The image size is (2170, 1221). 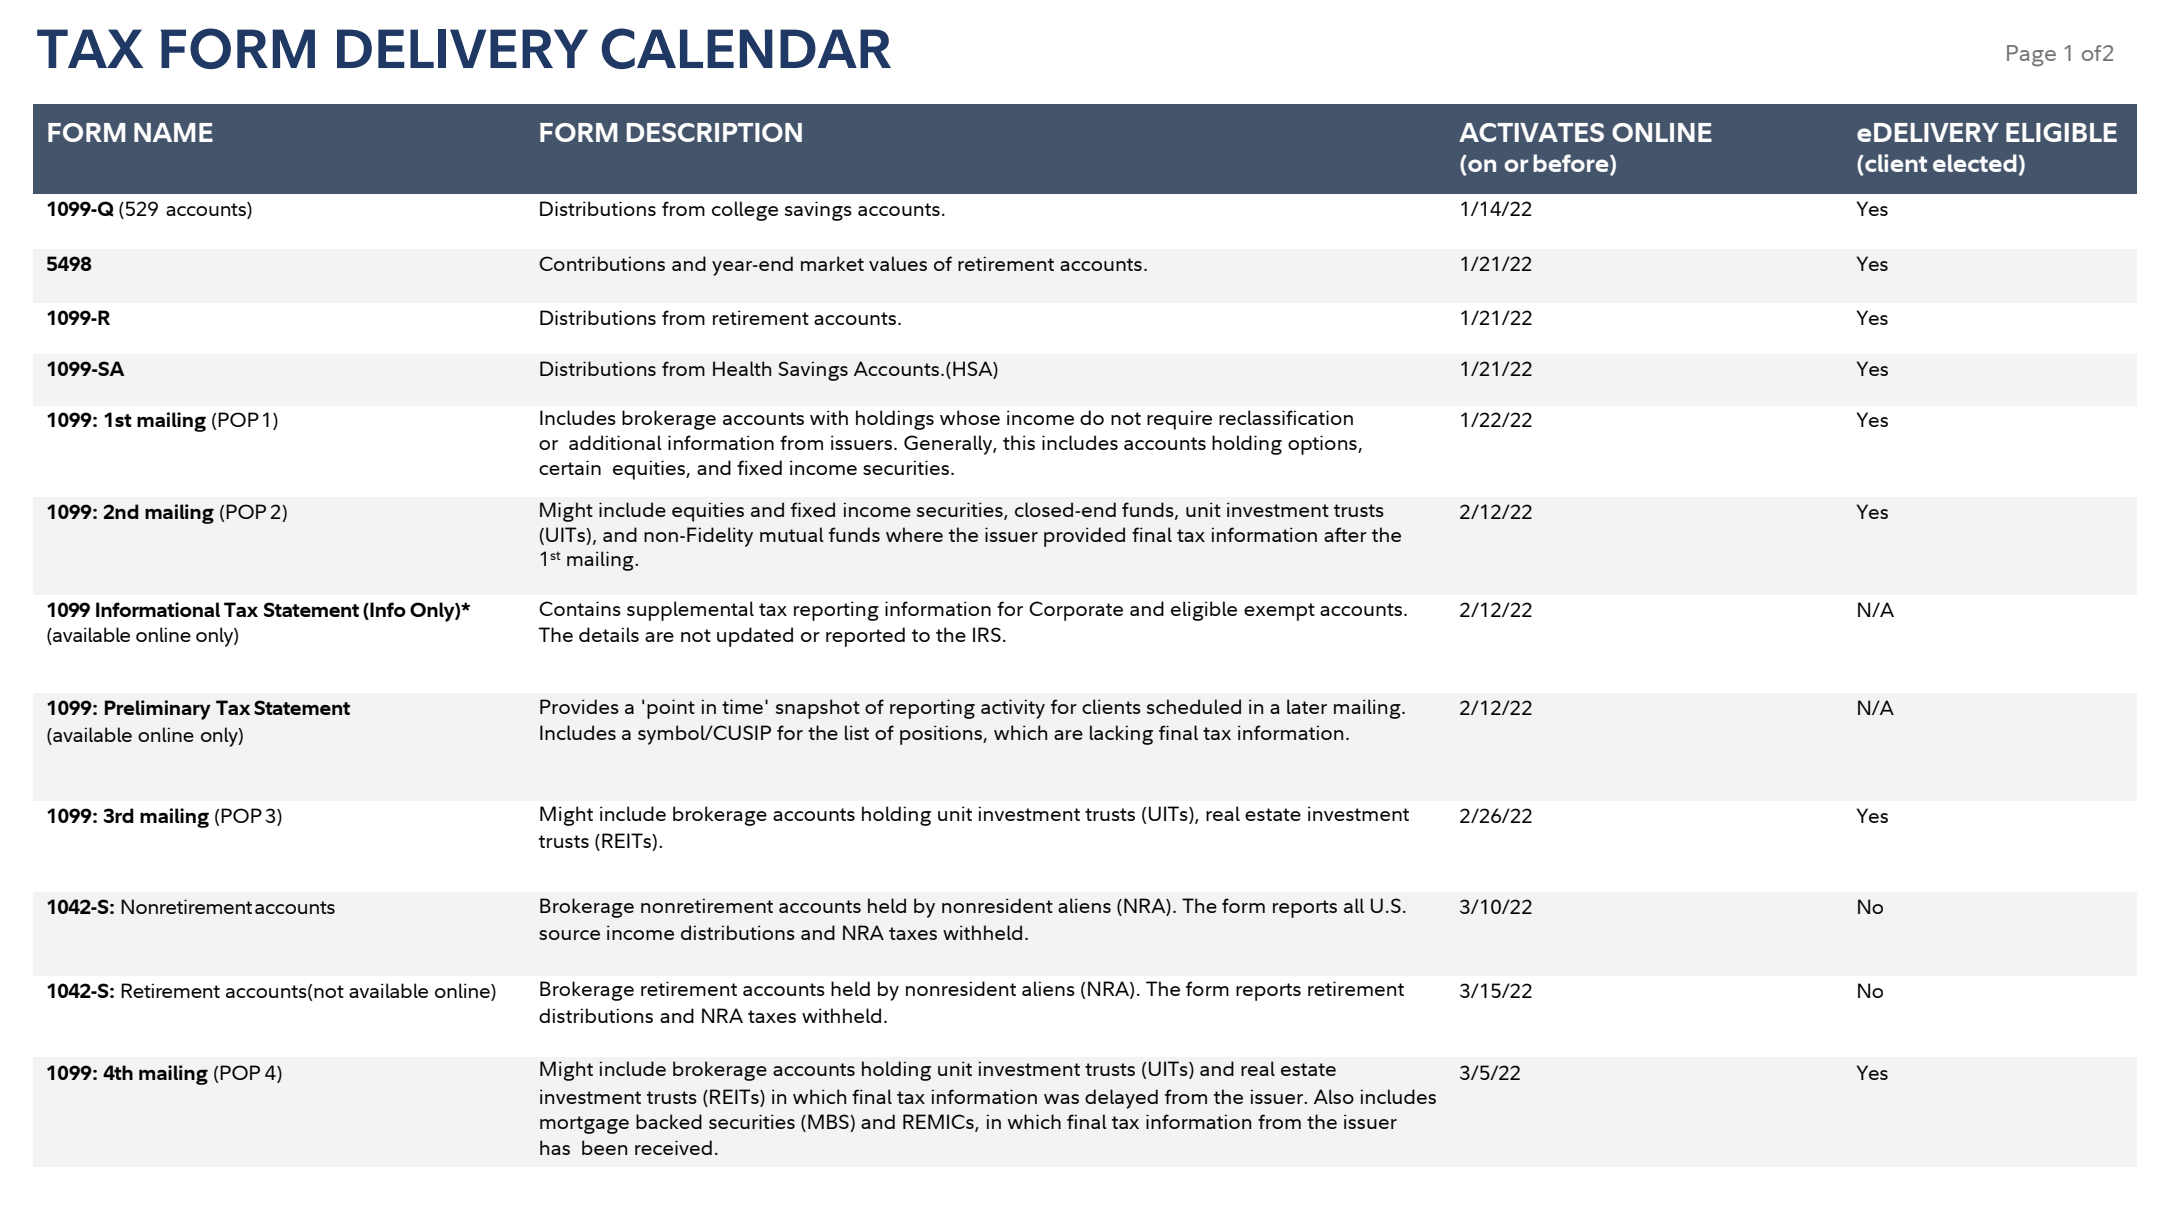 I want to click on delayed, so click(x=1121, y=1099).
